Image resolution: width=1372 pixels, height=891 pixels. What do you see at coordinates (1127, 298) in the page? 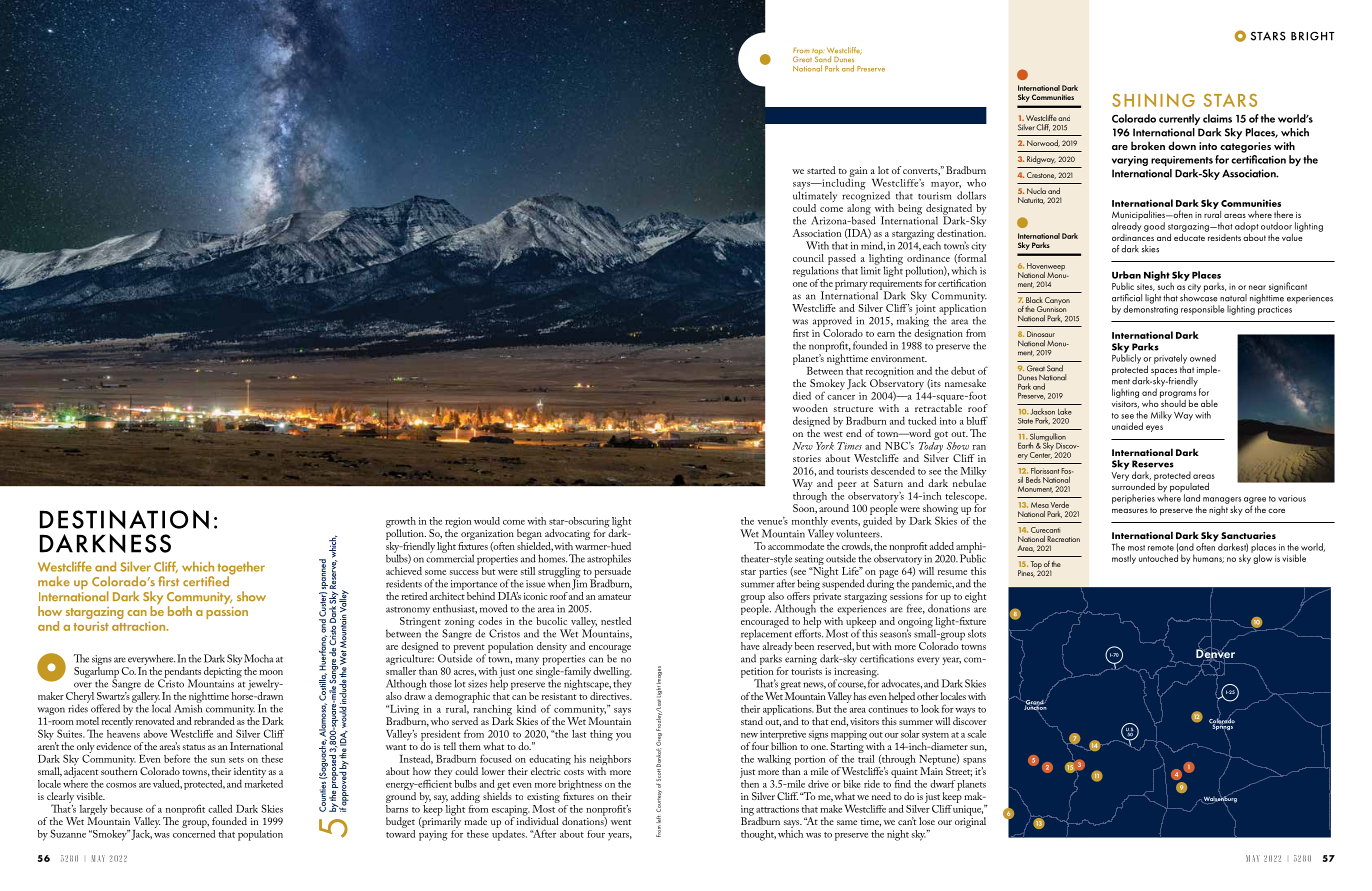
I see `artificial` at bounding box center [1127, 298].
